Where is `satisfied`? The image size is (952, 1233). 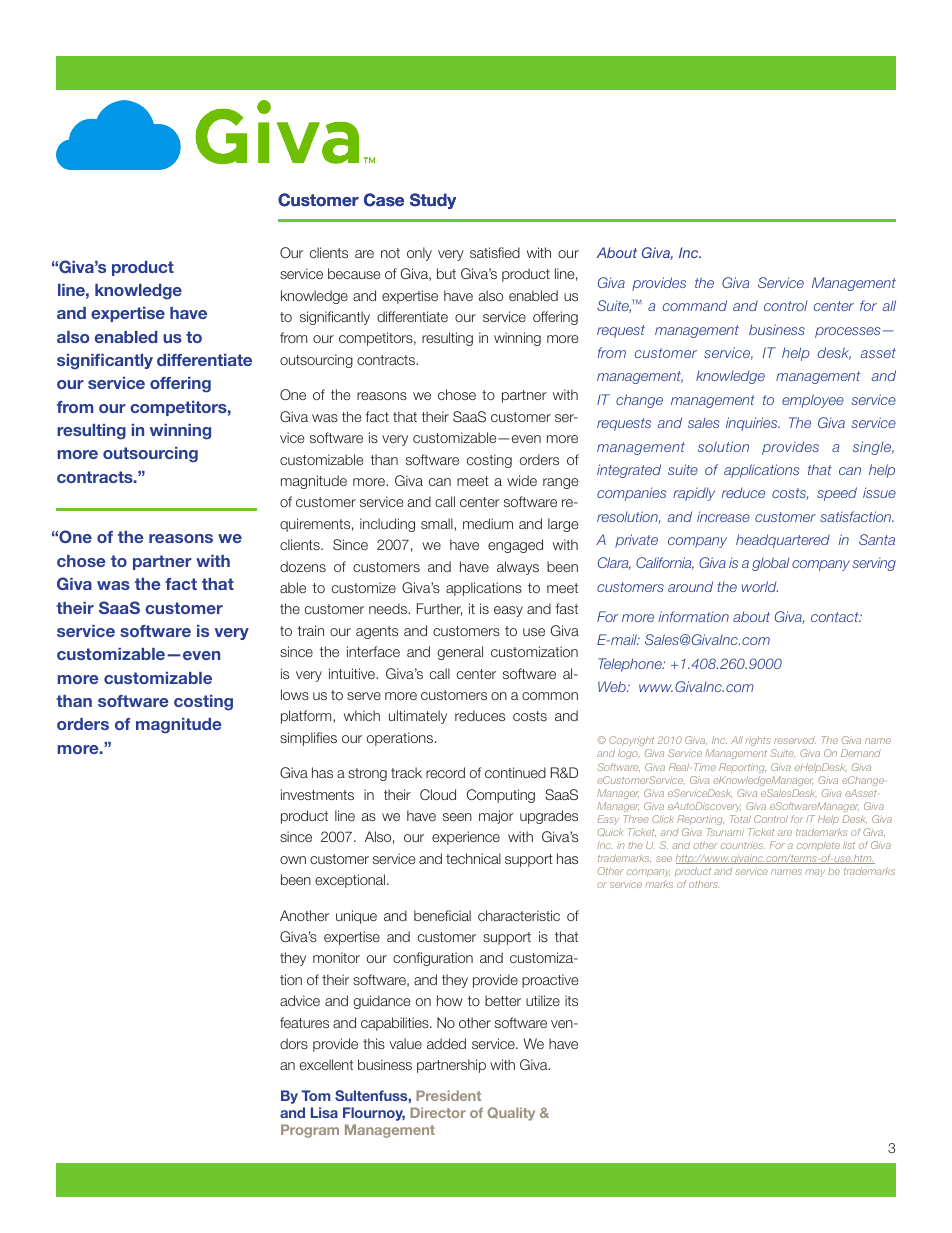 satisfied is located at coordinates (495, 252).
